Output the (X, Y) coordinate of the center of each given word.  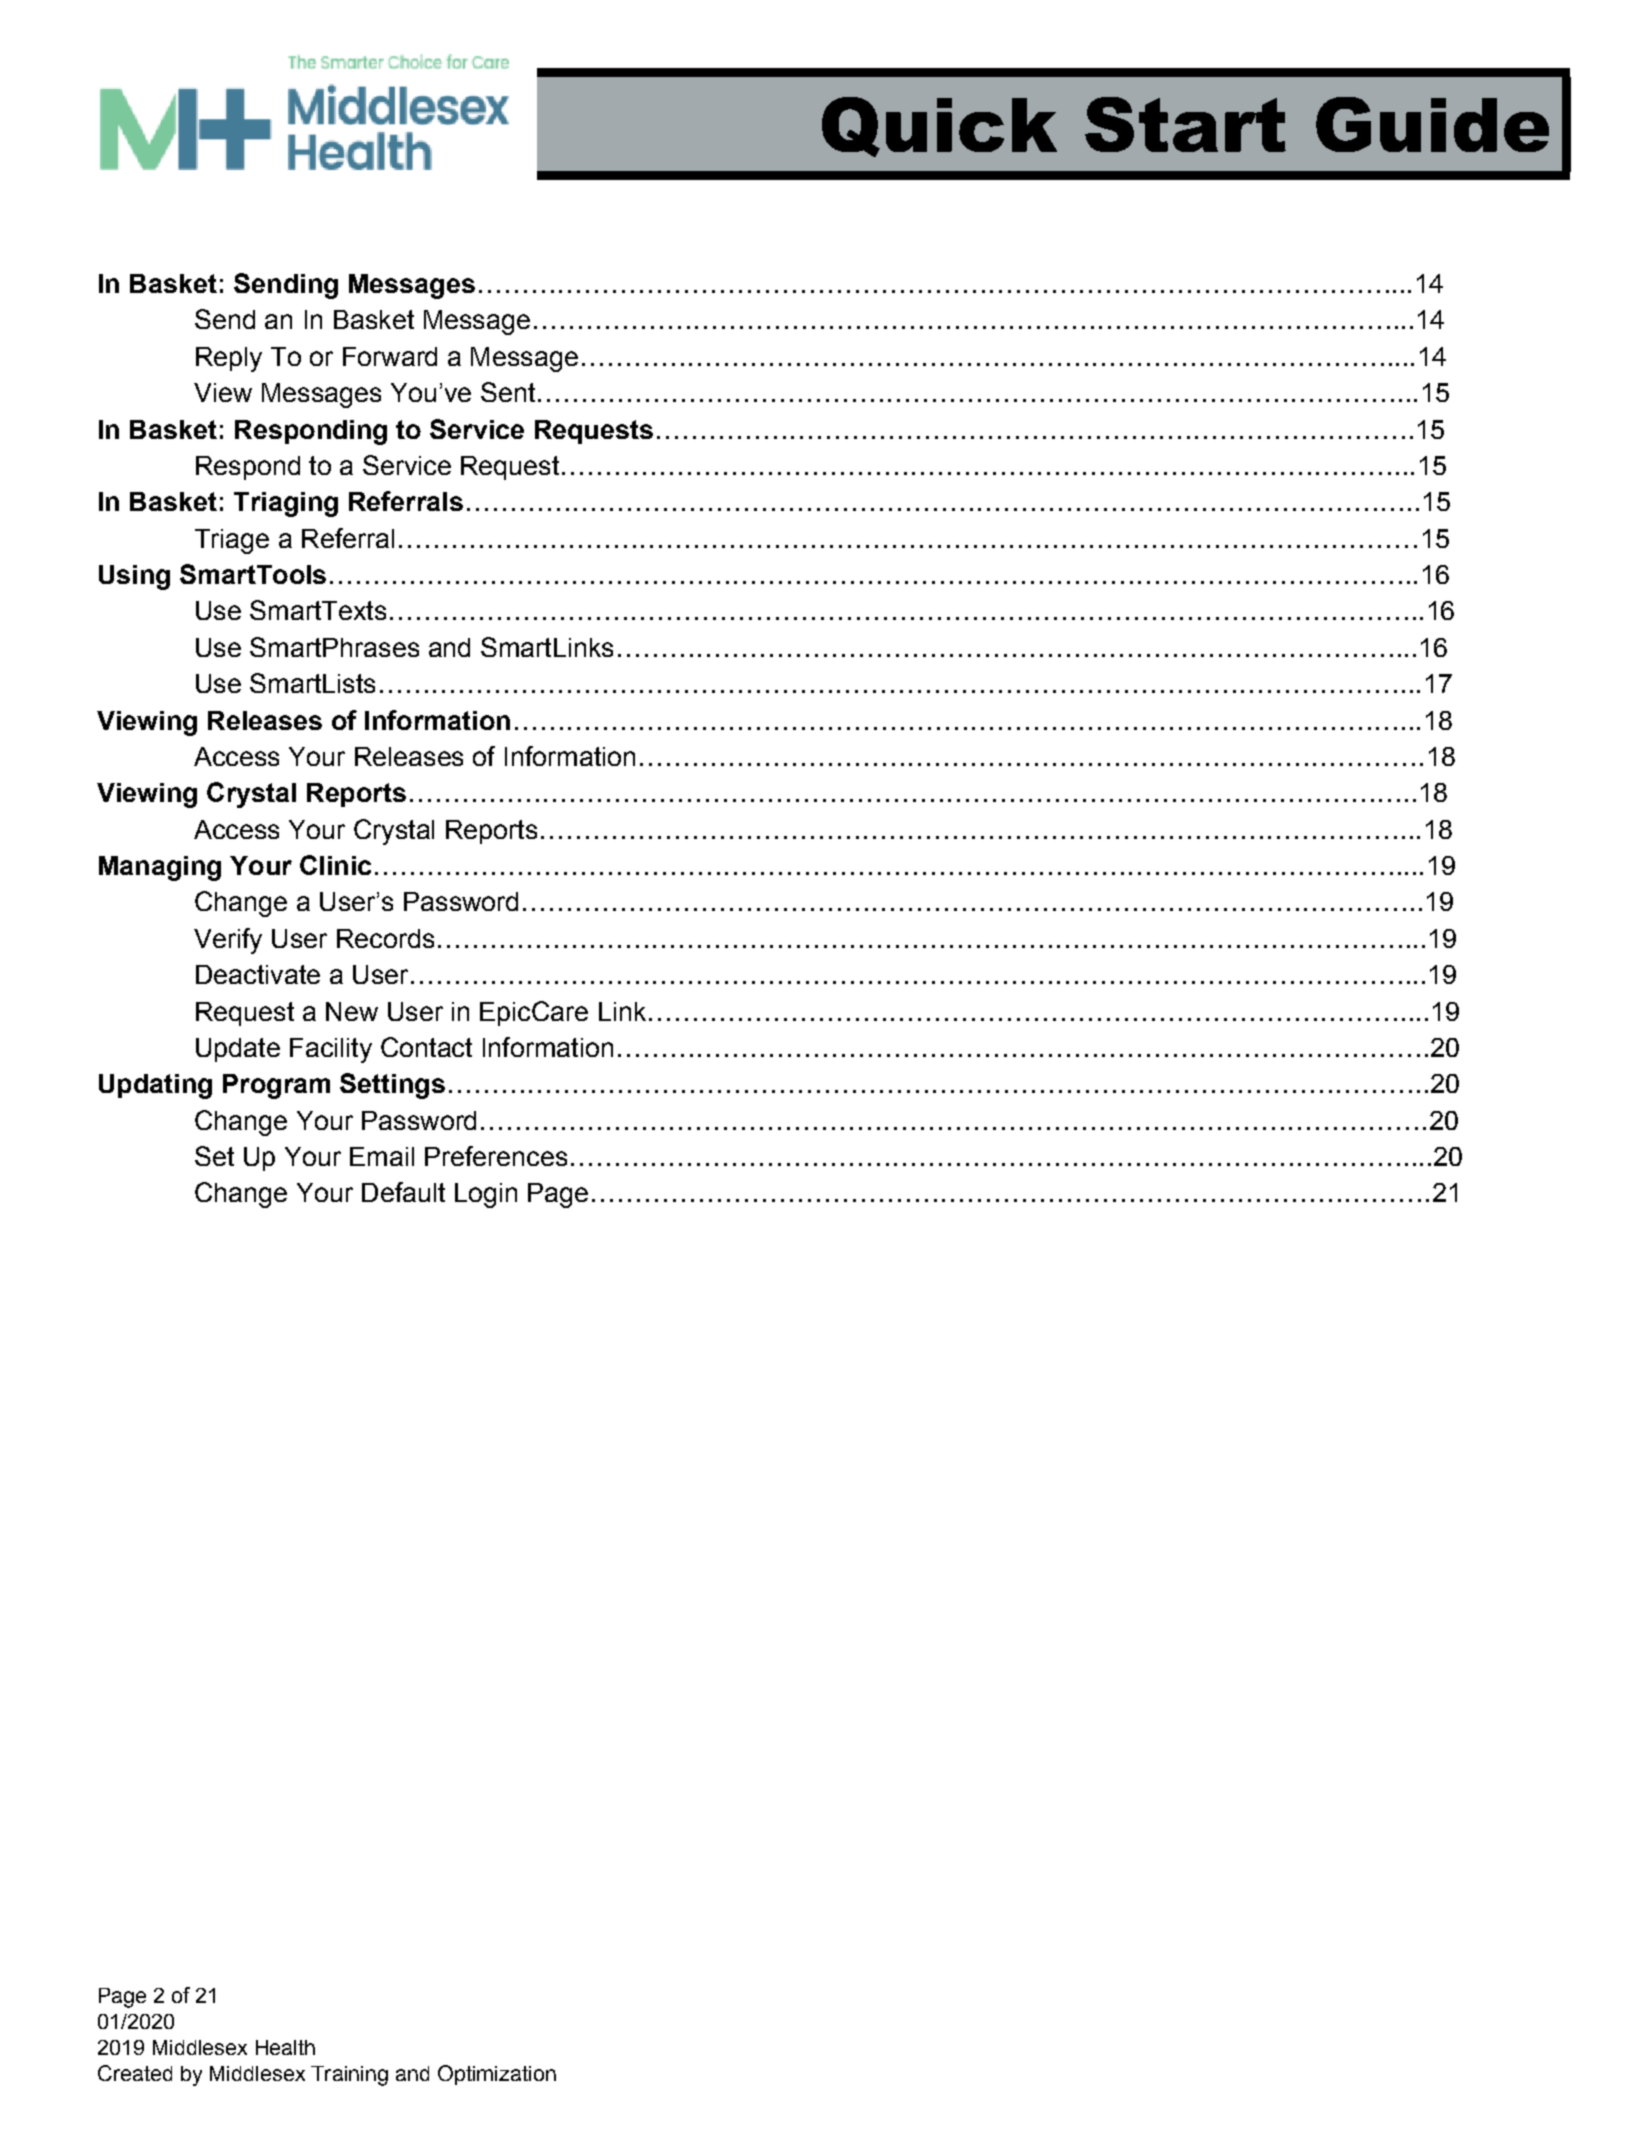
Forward (390, 356)
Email (382, 1156)
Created (135, 2073)
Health (285, 2047)
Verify (228, 941)
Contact (426, 1047)
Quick (939, 127)
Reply (229, 359)
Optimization (497, 2075)
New (352, 1011)
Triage (232, 541)
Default (403, 1192)
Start (1185, 124)
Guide (1432, 124)
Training (349, 2076)
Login (486, 1195)
